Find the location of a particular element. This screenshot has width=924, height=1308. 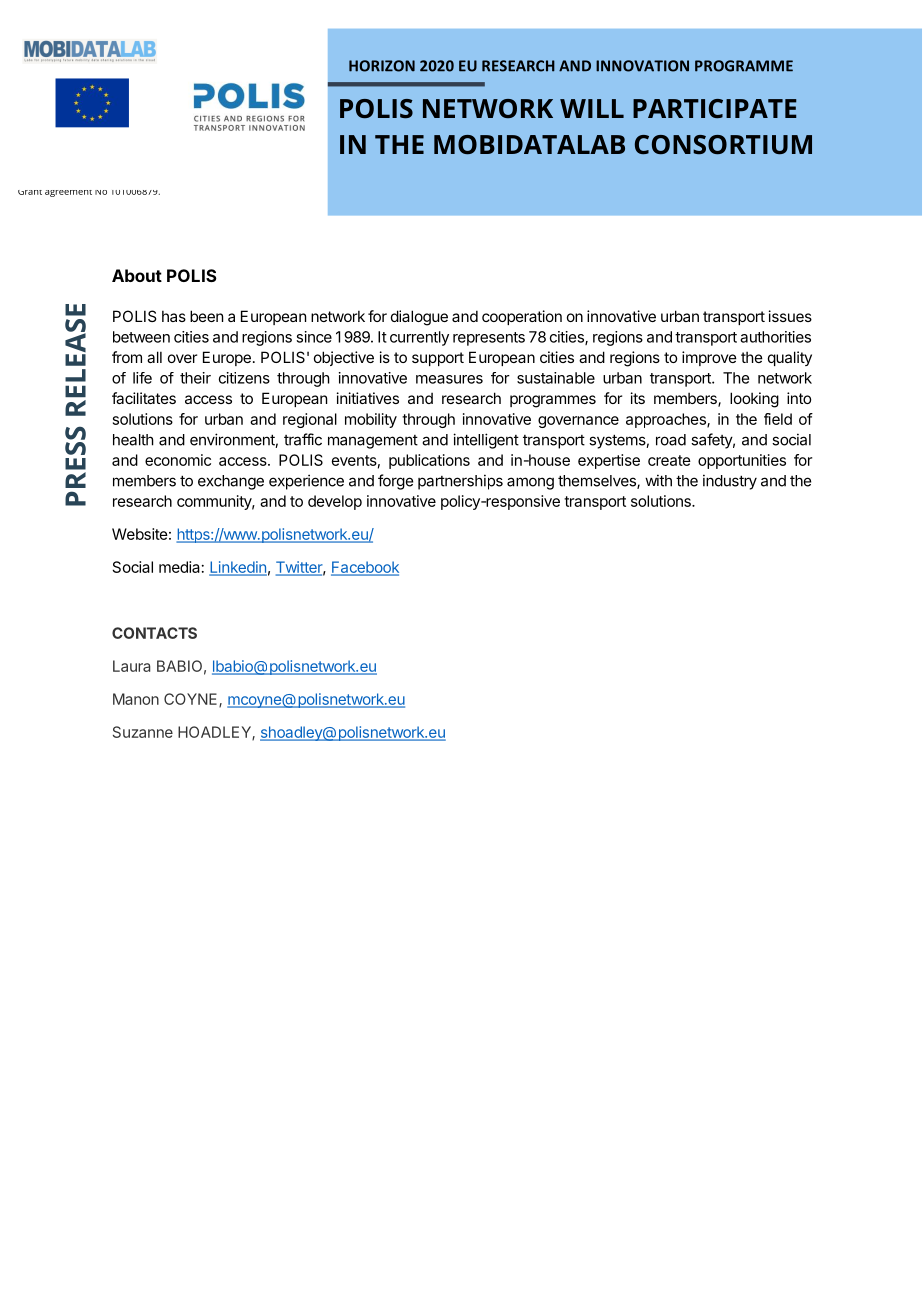

Laura is located at coordinates (131, 666).
